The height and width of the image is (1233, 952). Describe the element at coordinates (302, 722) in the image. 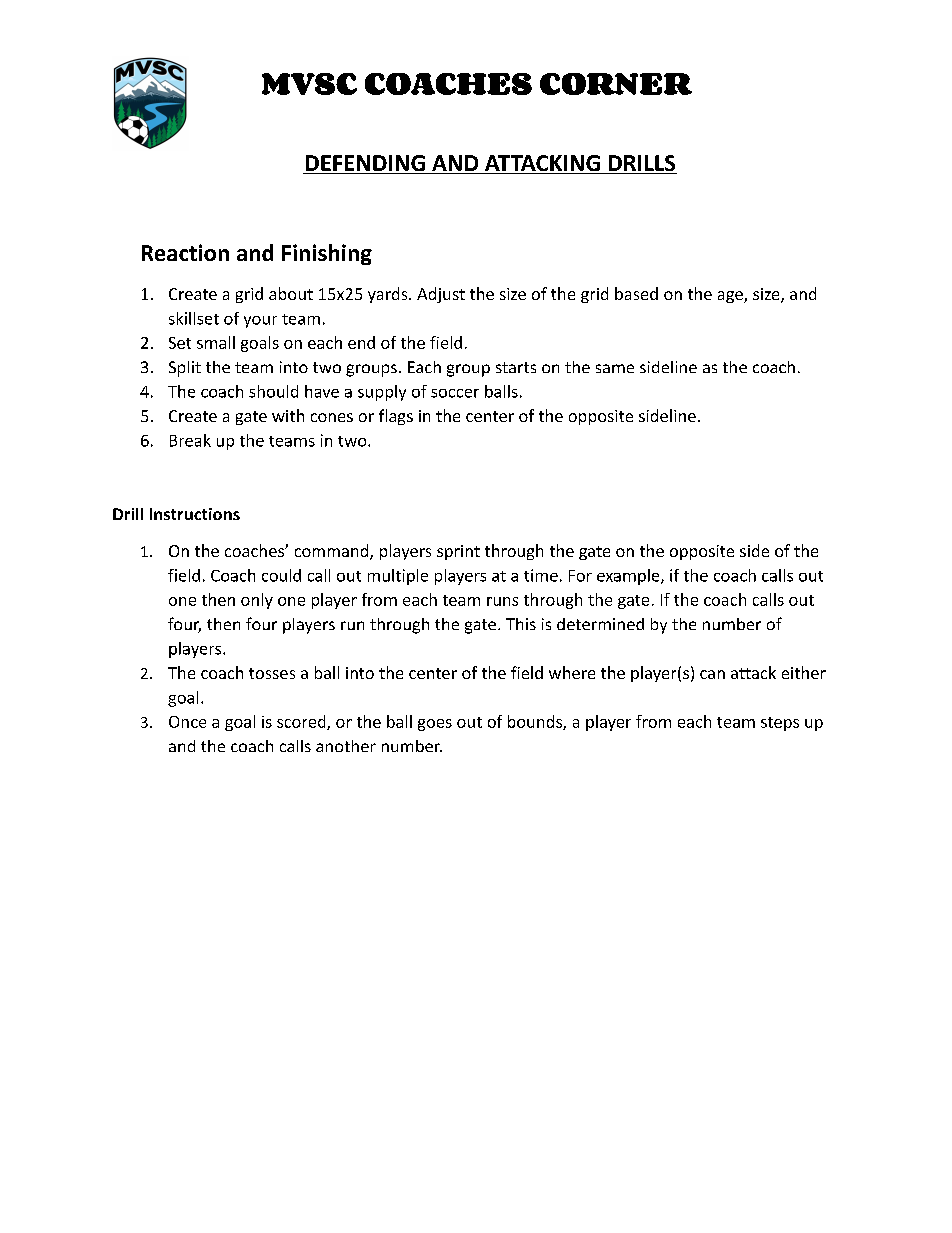

I see `scored` at that location.
